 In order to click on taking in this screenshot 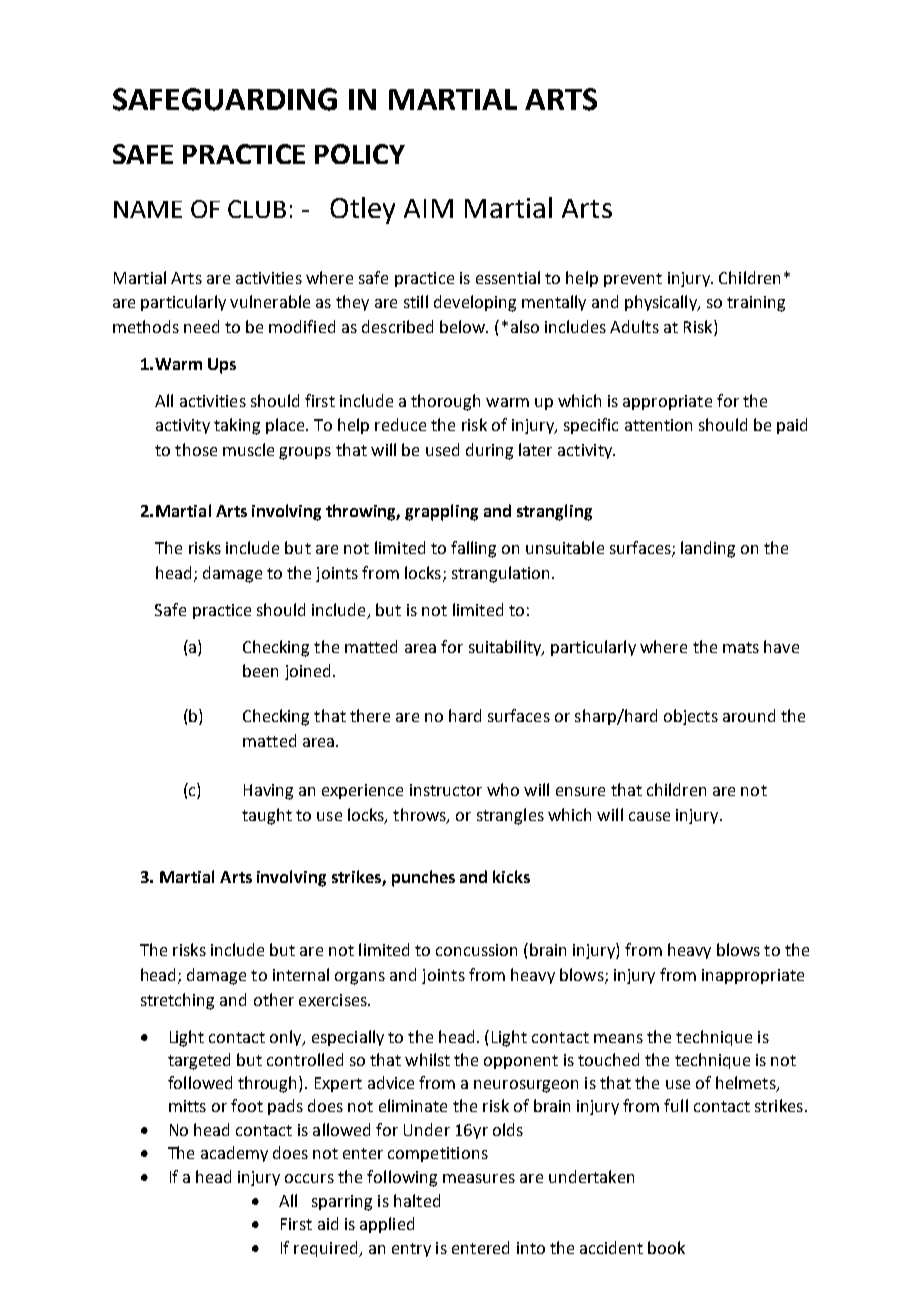, I will do `click(237, 426)`.
